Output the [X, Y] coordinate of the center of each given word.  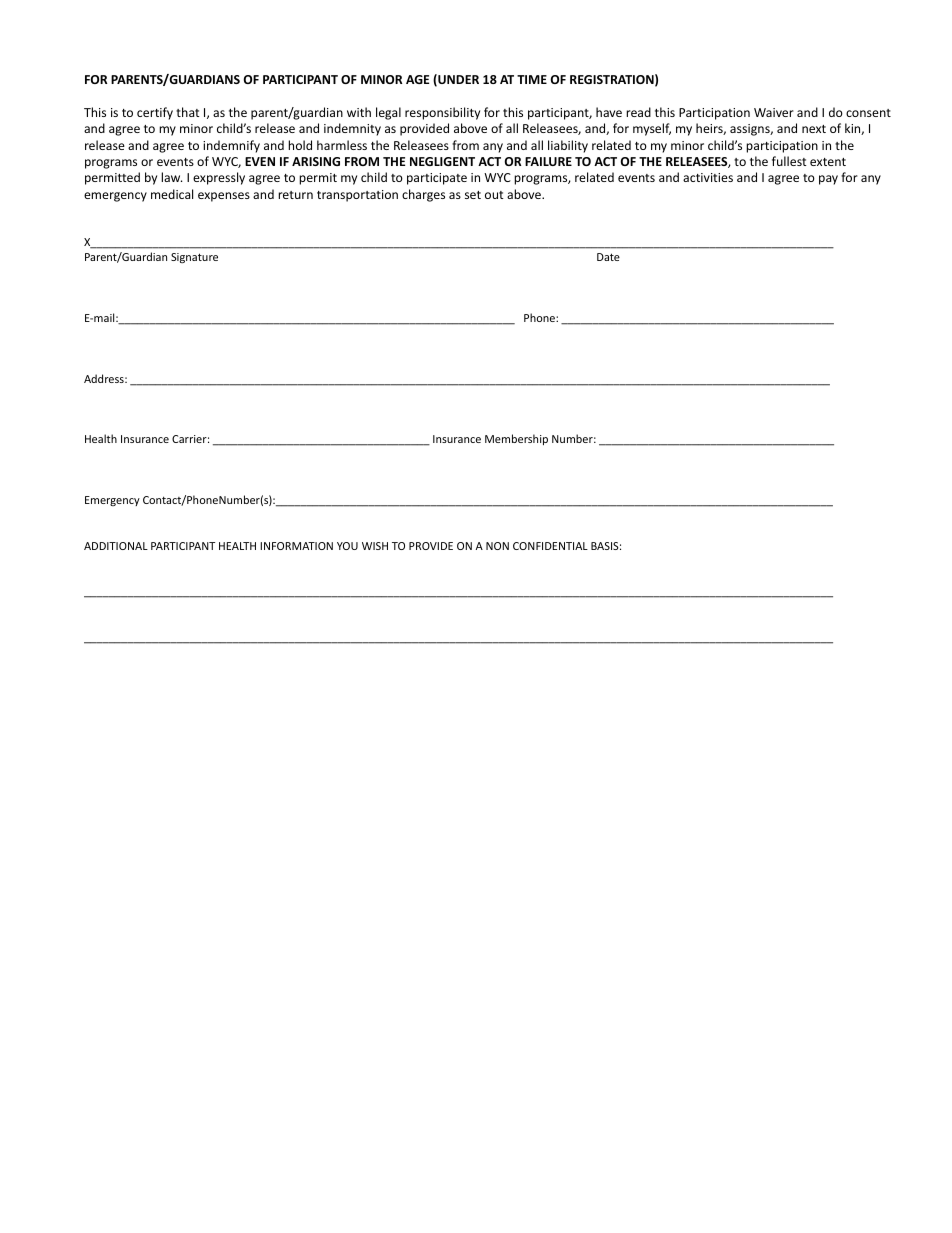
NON [497, 546]
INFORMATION [296, 546]
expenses [224, 197]
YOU [347, 546]
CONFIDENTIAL [550, 546]
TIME [532, 79]
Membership [516, 439]
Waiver [774, 112]
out [494, 195]
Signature [194, 258]
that [188, 112]
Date [608, 257]
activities [708, 177]
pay [828, 180]
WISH [375, 546]
